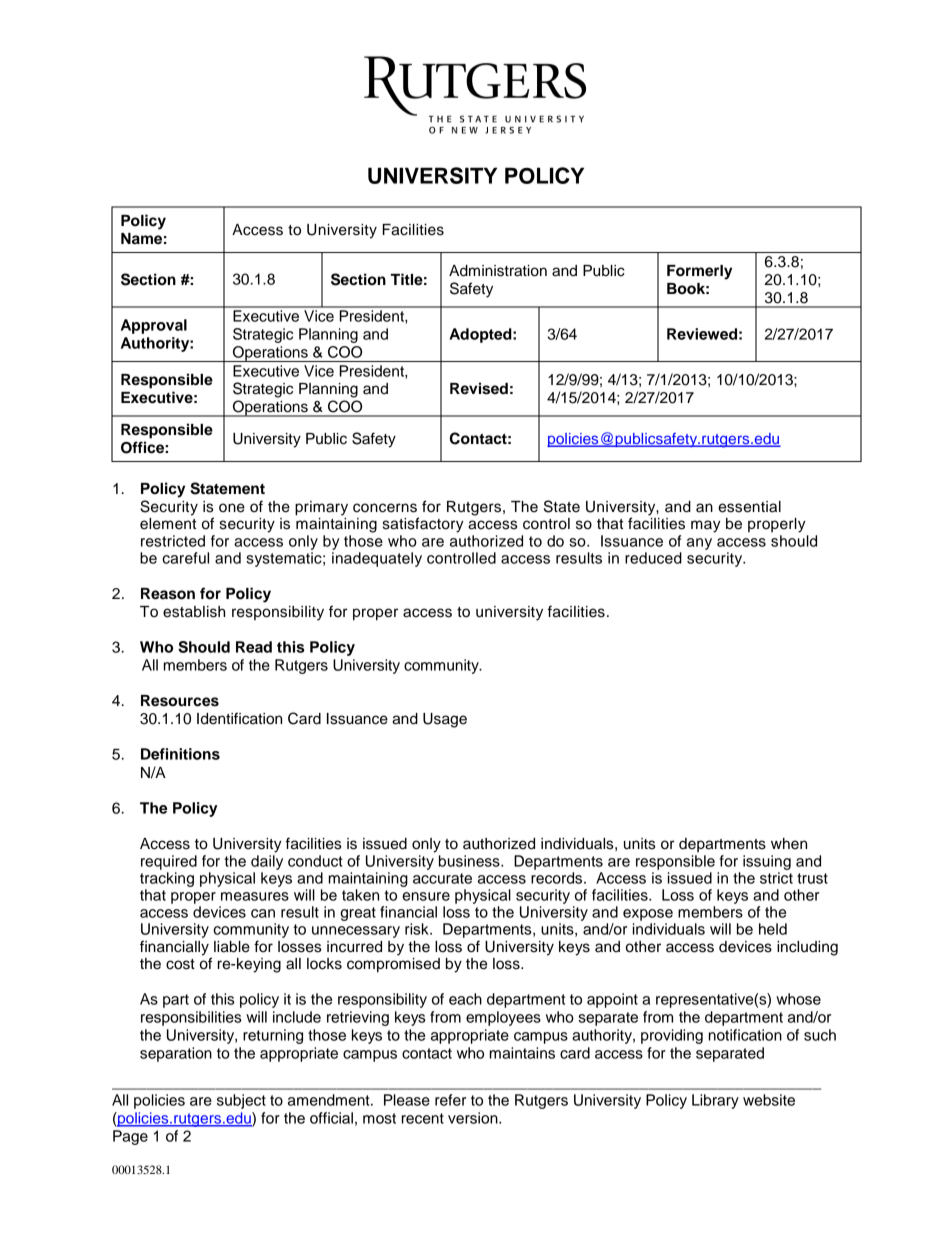 The width and height of the screenshot is (952, 1233). I want to click on Administration, so click(498, 271).
